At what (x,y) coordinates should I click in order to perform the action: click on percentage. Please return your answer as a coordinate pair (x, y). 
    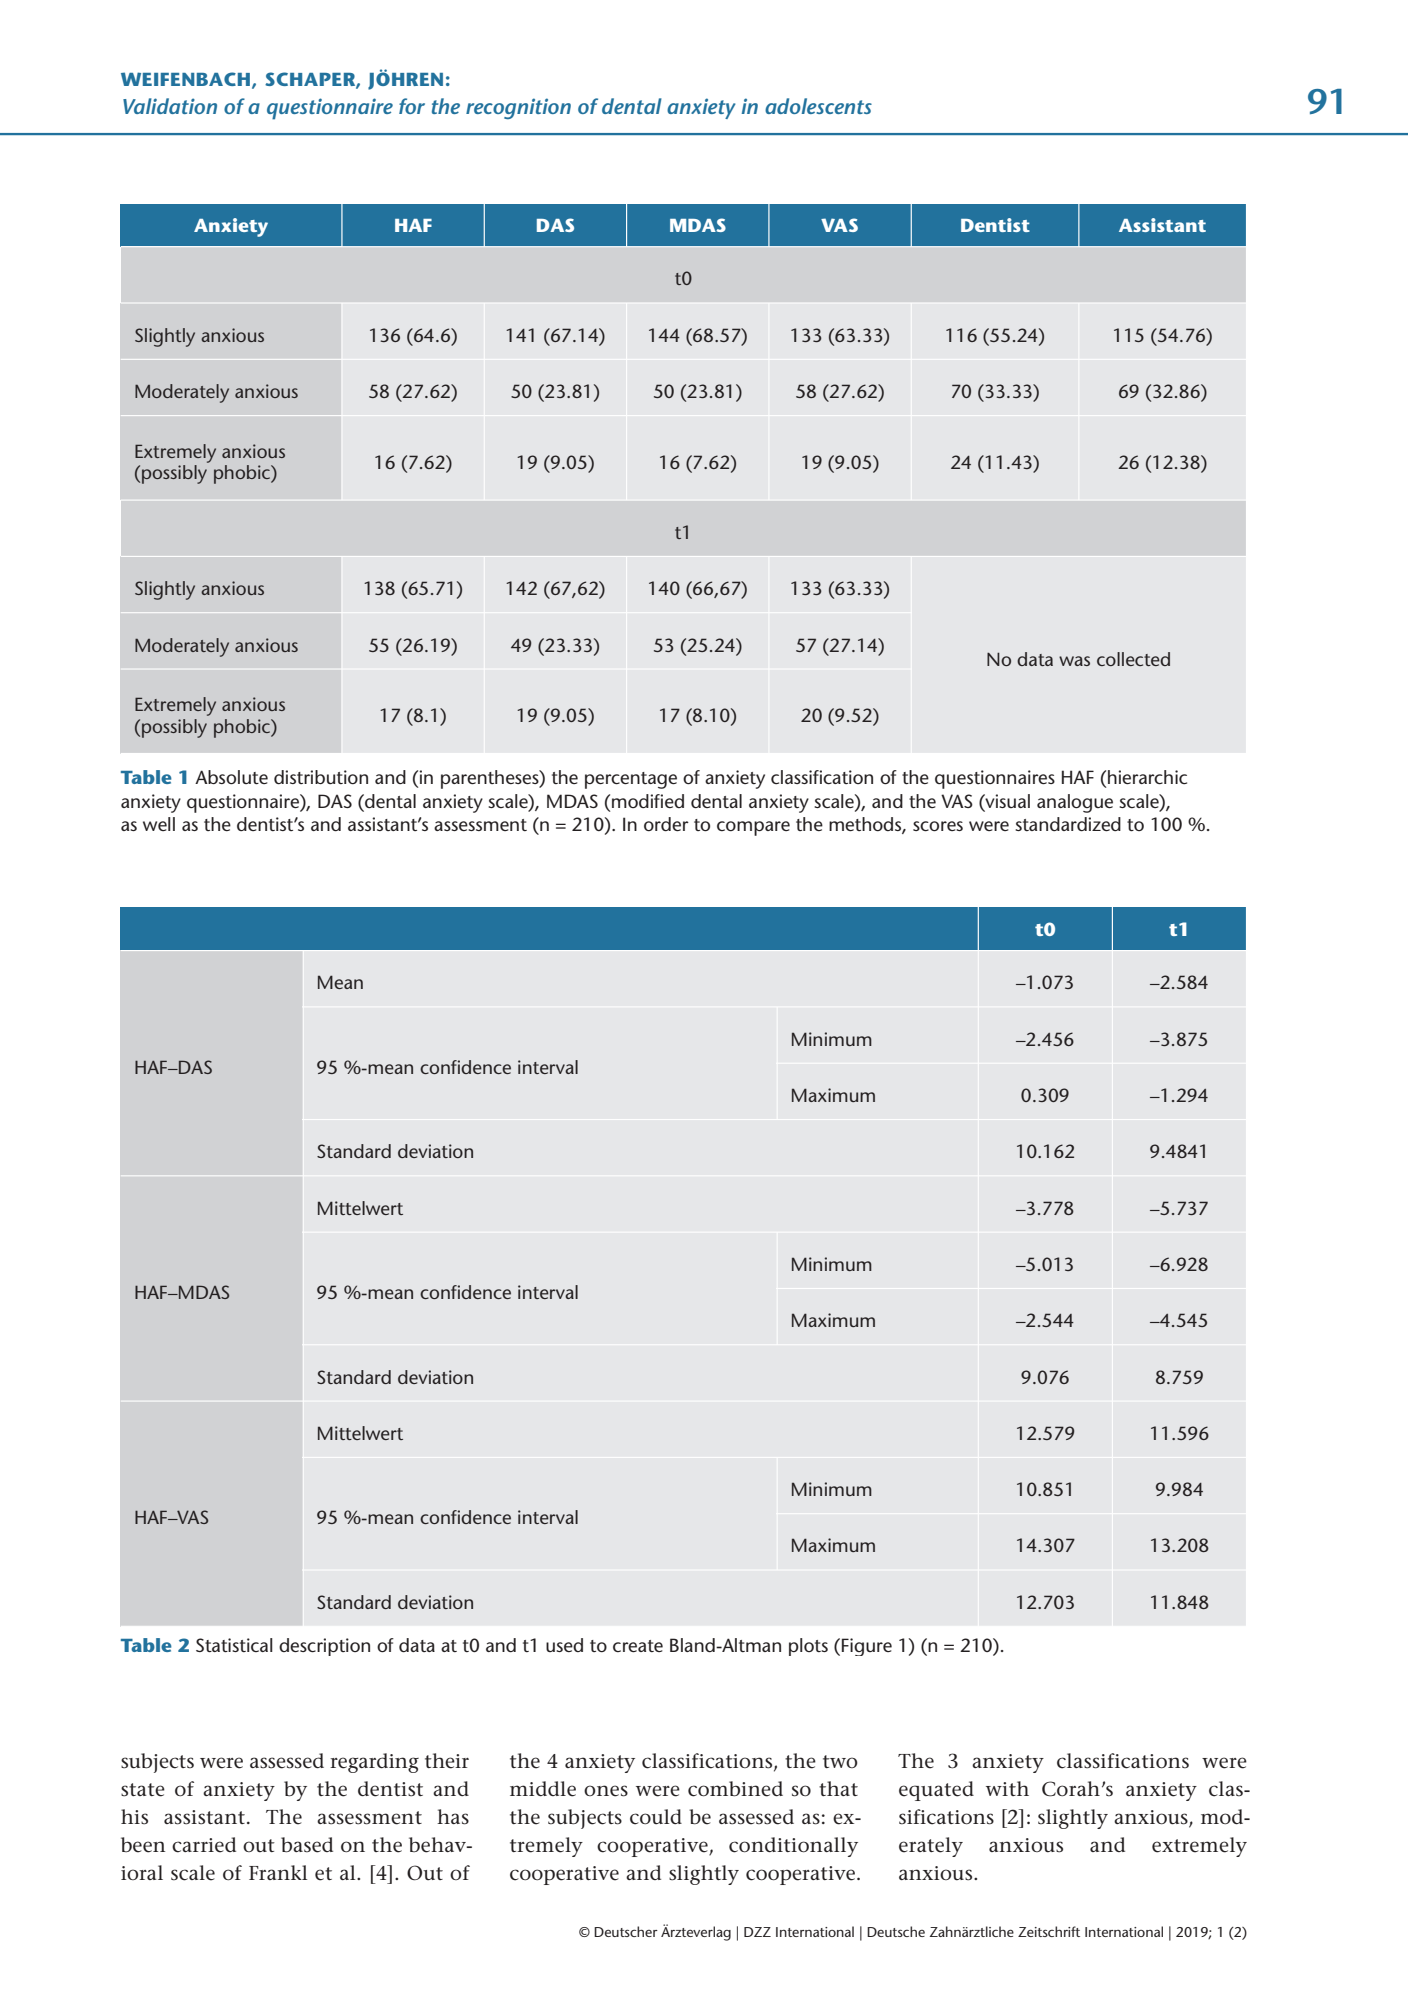
    Looking at the image, I should click on (631, 780).
